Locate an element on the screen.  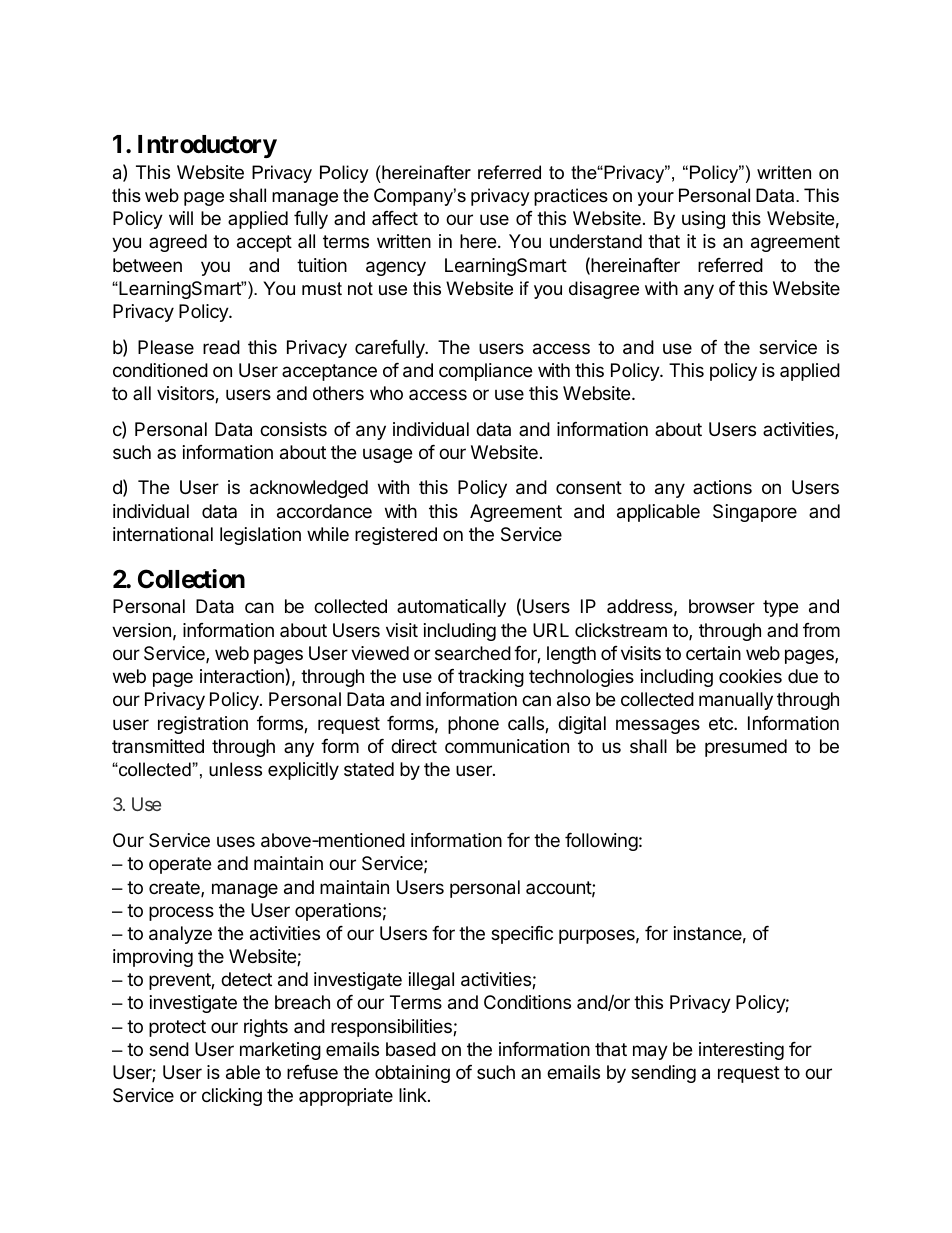
practices is located at coordinates (571, 197).
